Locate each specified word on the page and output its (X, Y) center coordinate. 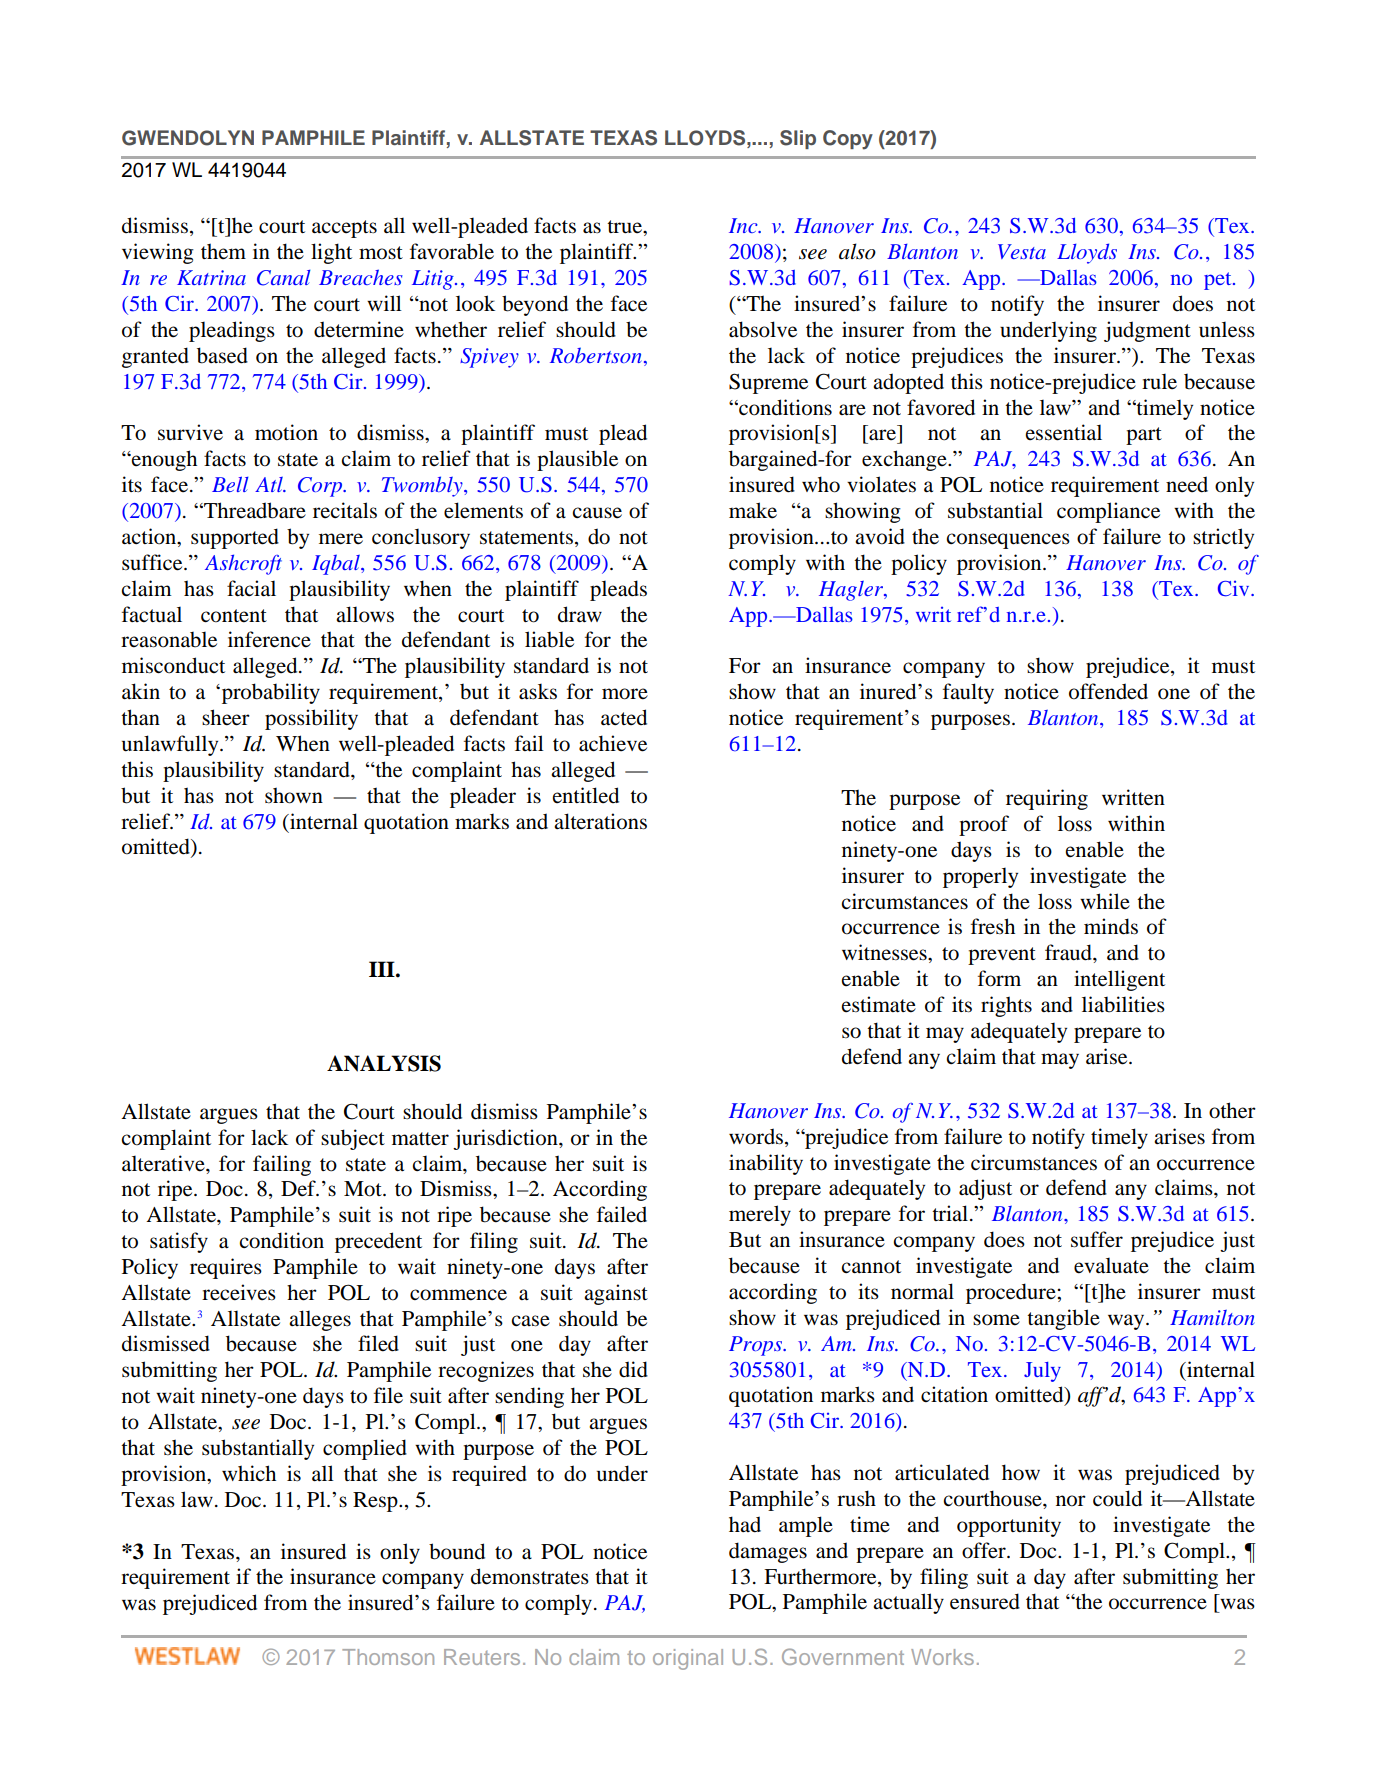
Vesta (1022, 251)
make (753, 510)
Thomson (388, 1657)
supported (235, 538)
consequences (1008, 541)
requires (226, 1268)
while (1105, 901)
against (616, 1294)
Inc (744, 225)
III (383, 969)
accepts (344, 229)
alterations (600, 821)
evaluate (1111, 1265)
